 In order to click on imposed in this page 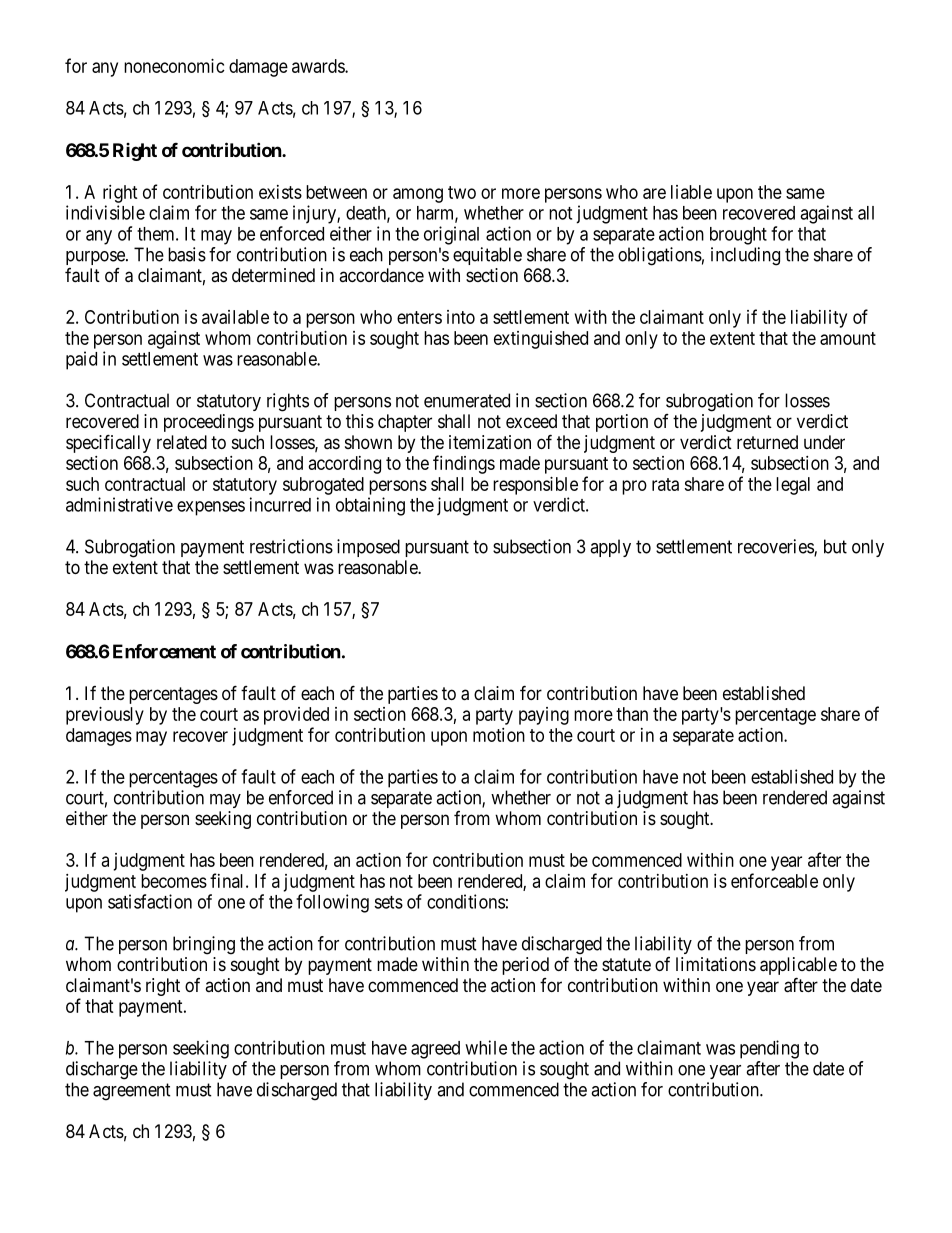, I will do `click(368, 548)`.
